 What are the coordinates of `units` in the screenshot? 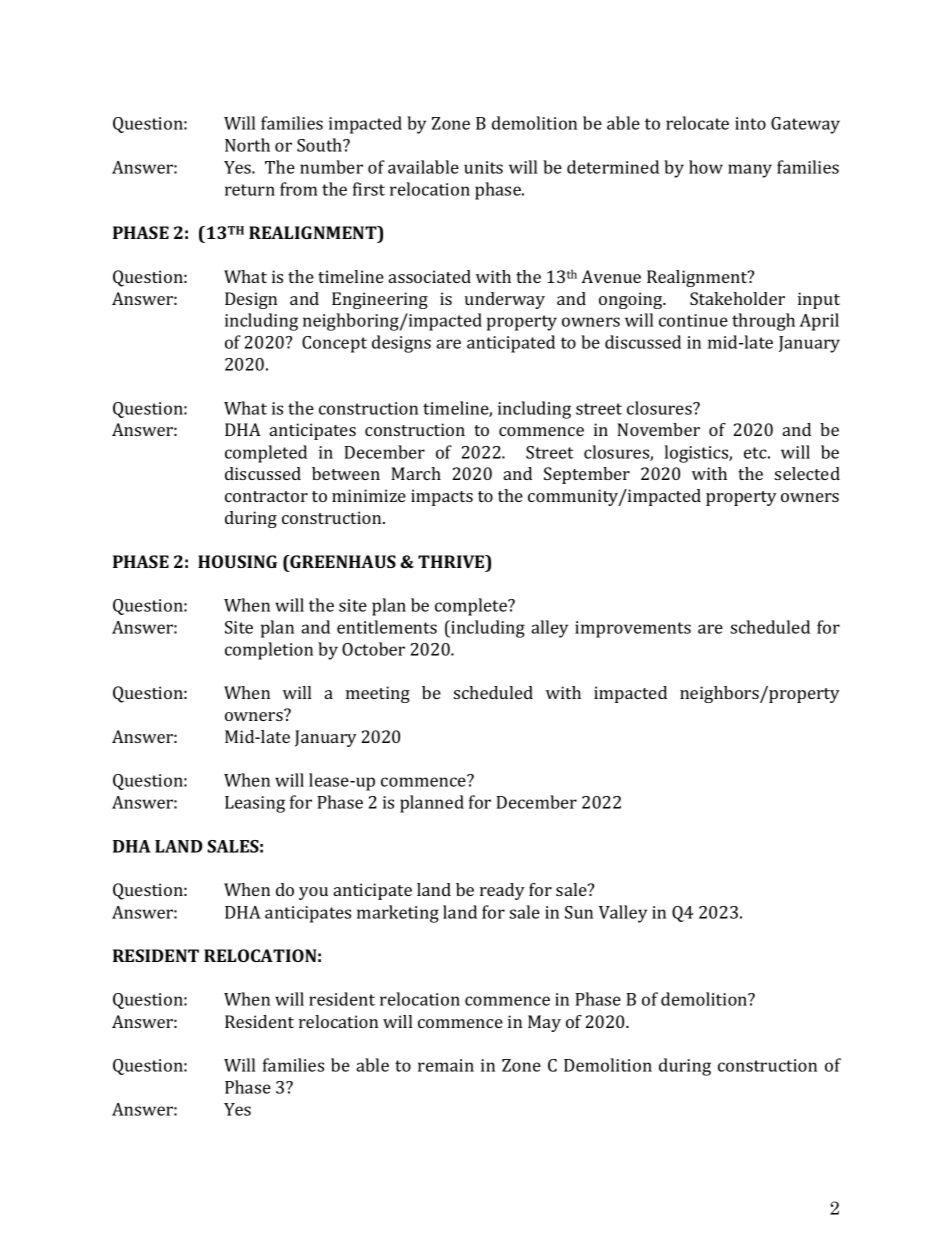 It's located at (483, 167).
